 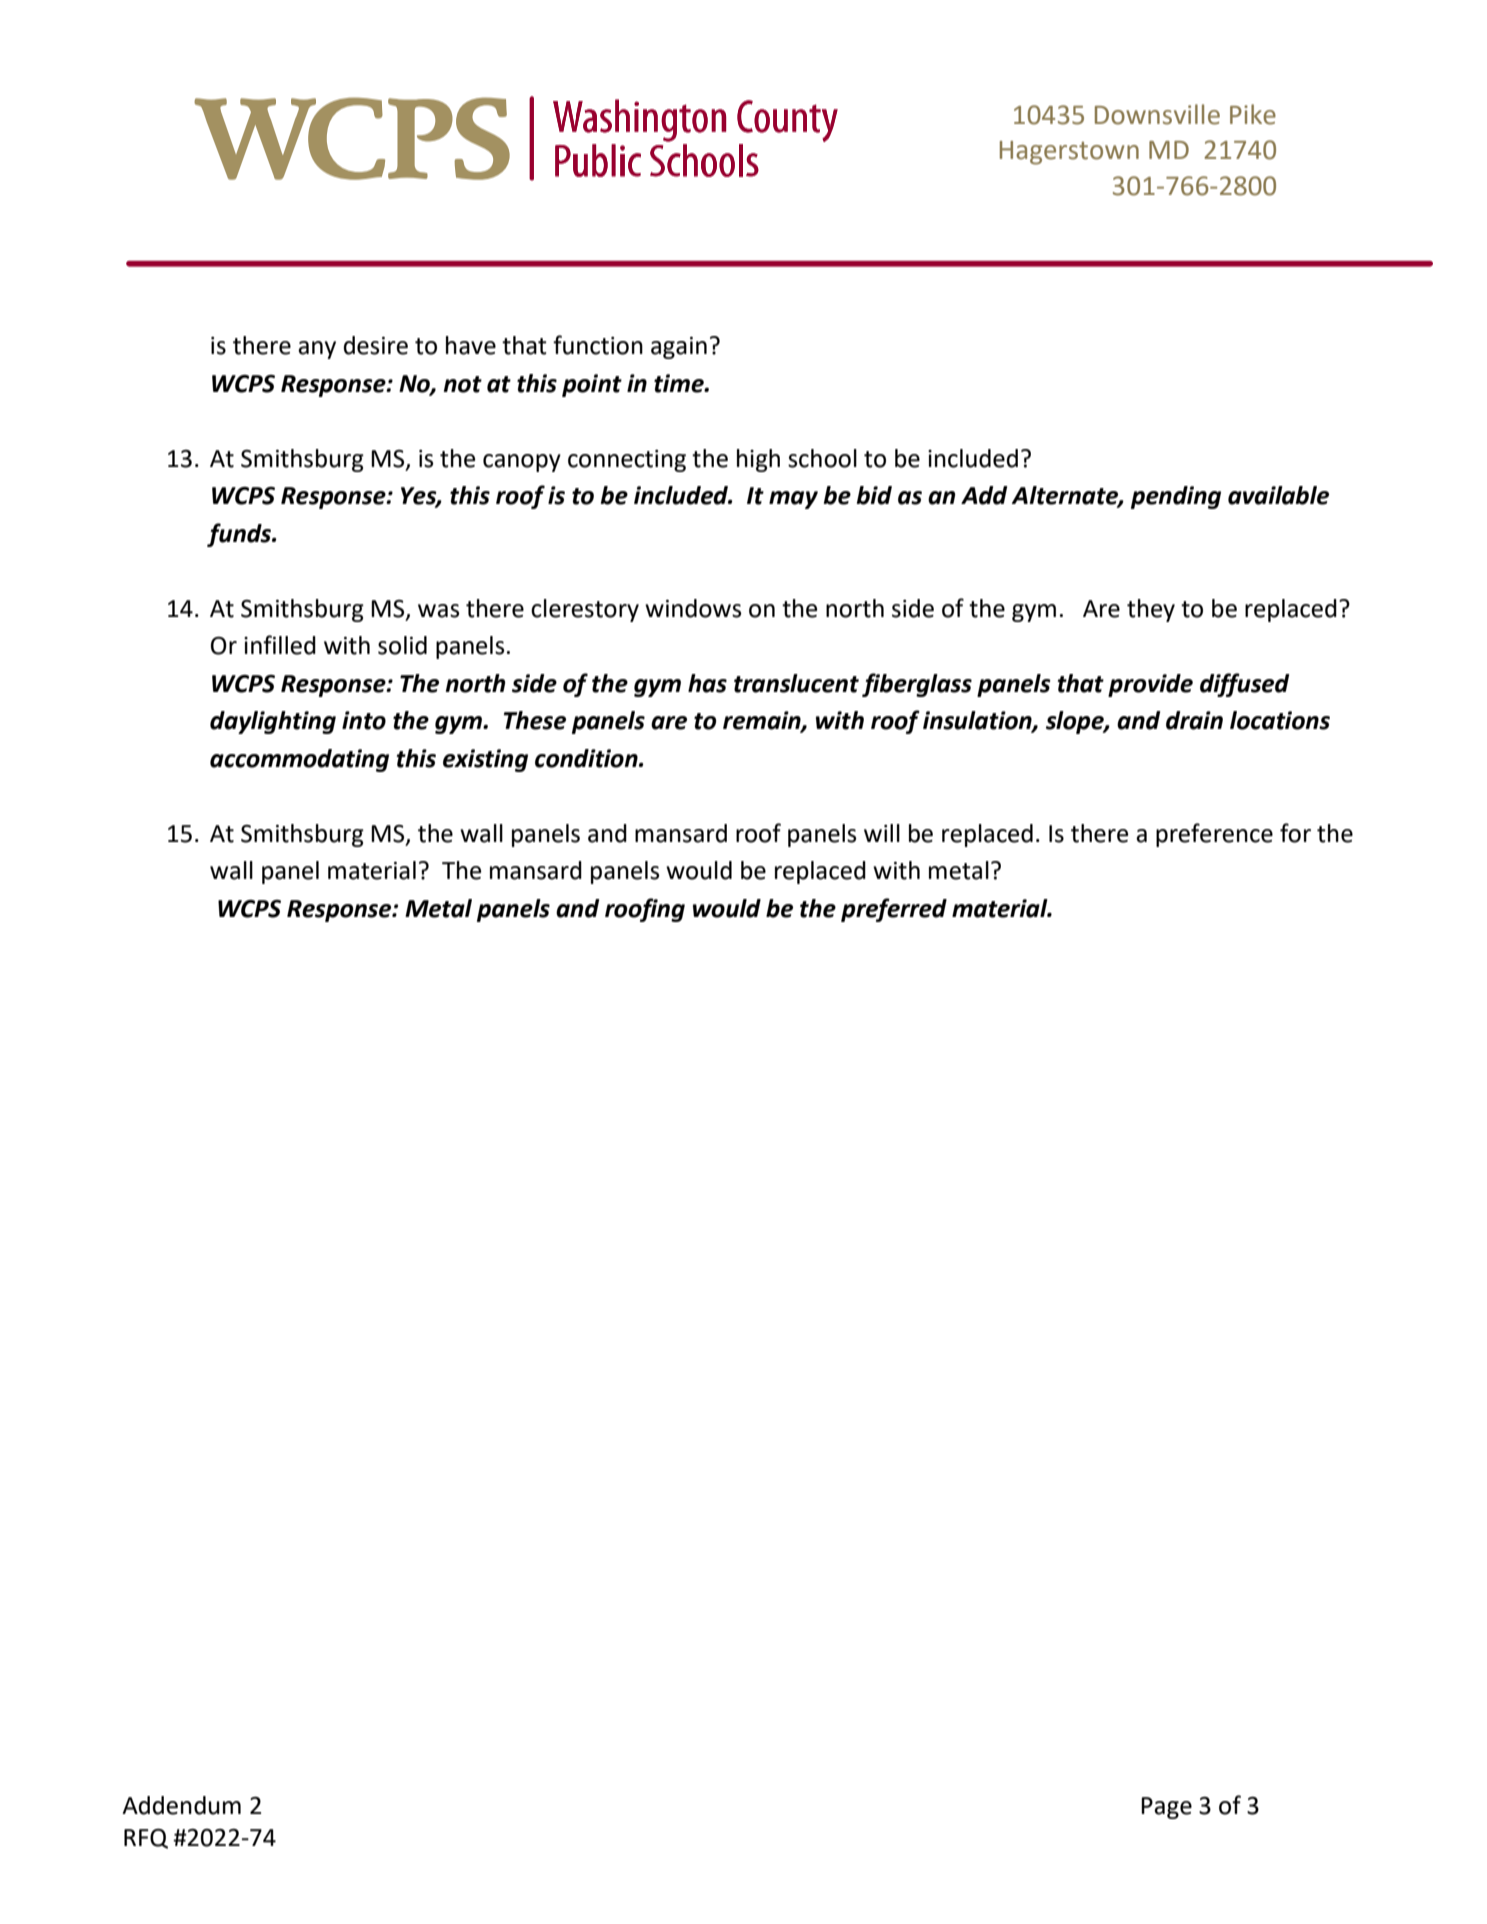 What do you see at coordinates (1151, 610) in the document?
I see `they` at bounding box center [1151, 610].
